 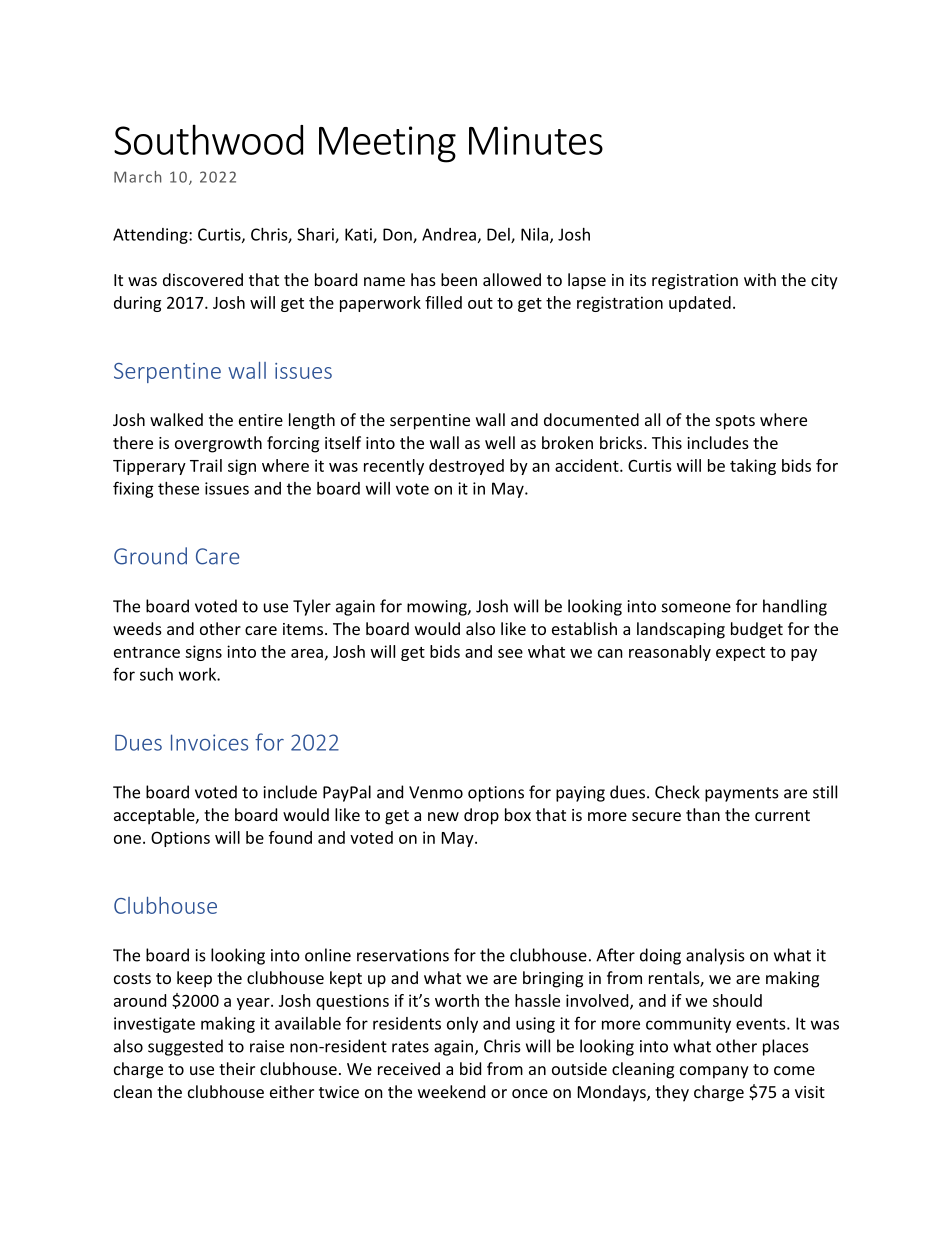 What do you see at coordinates (137, 177) in the screenshot?
I see `March` at bounding box center [137, 177].
